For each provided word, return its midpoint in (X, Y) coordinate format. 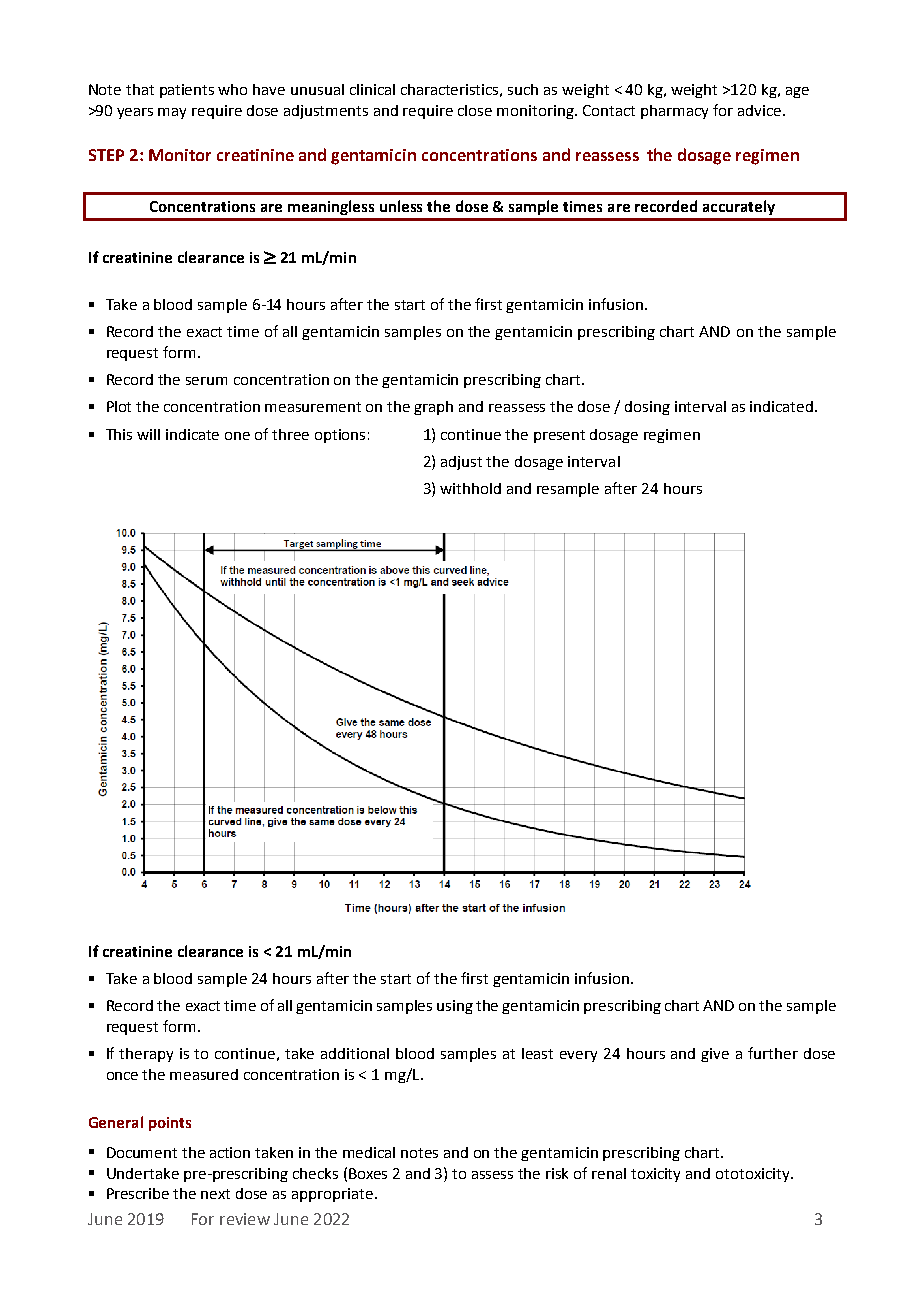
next (215, 1194)
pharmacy (674, 112)
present (559, 436)
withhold (470, 488)
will (148, 434)
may (172, 113)
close (475, 110)
